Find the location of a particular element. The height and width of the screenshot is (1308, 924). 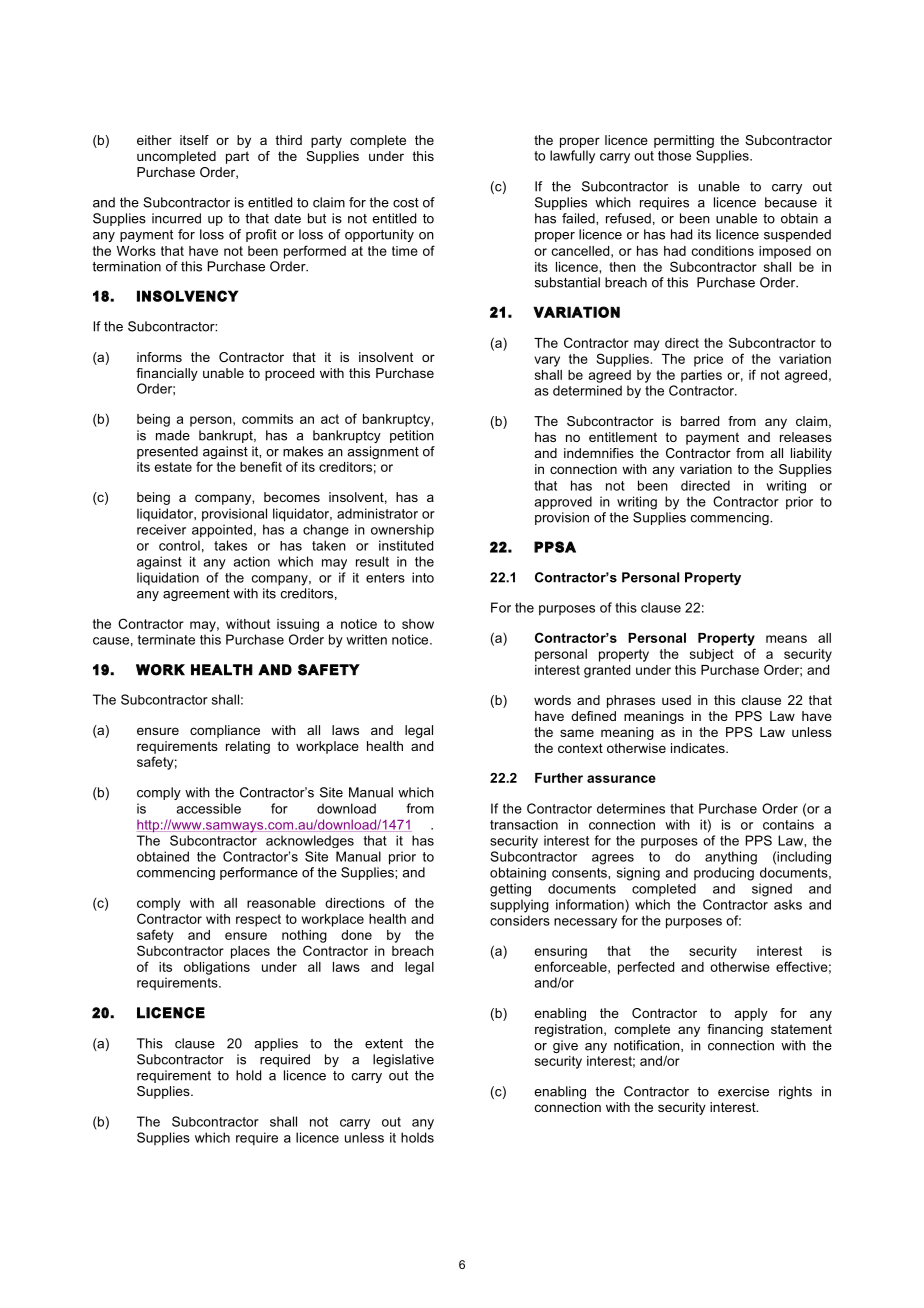

itself is located at coordinates (194, 140).
